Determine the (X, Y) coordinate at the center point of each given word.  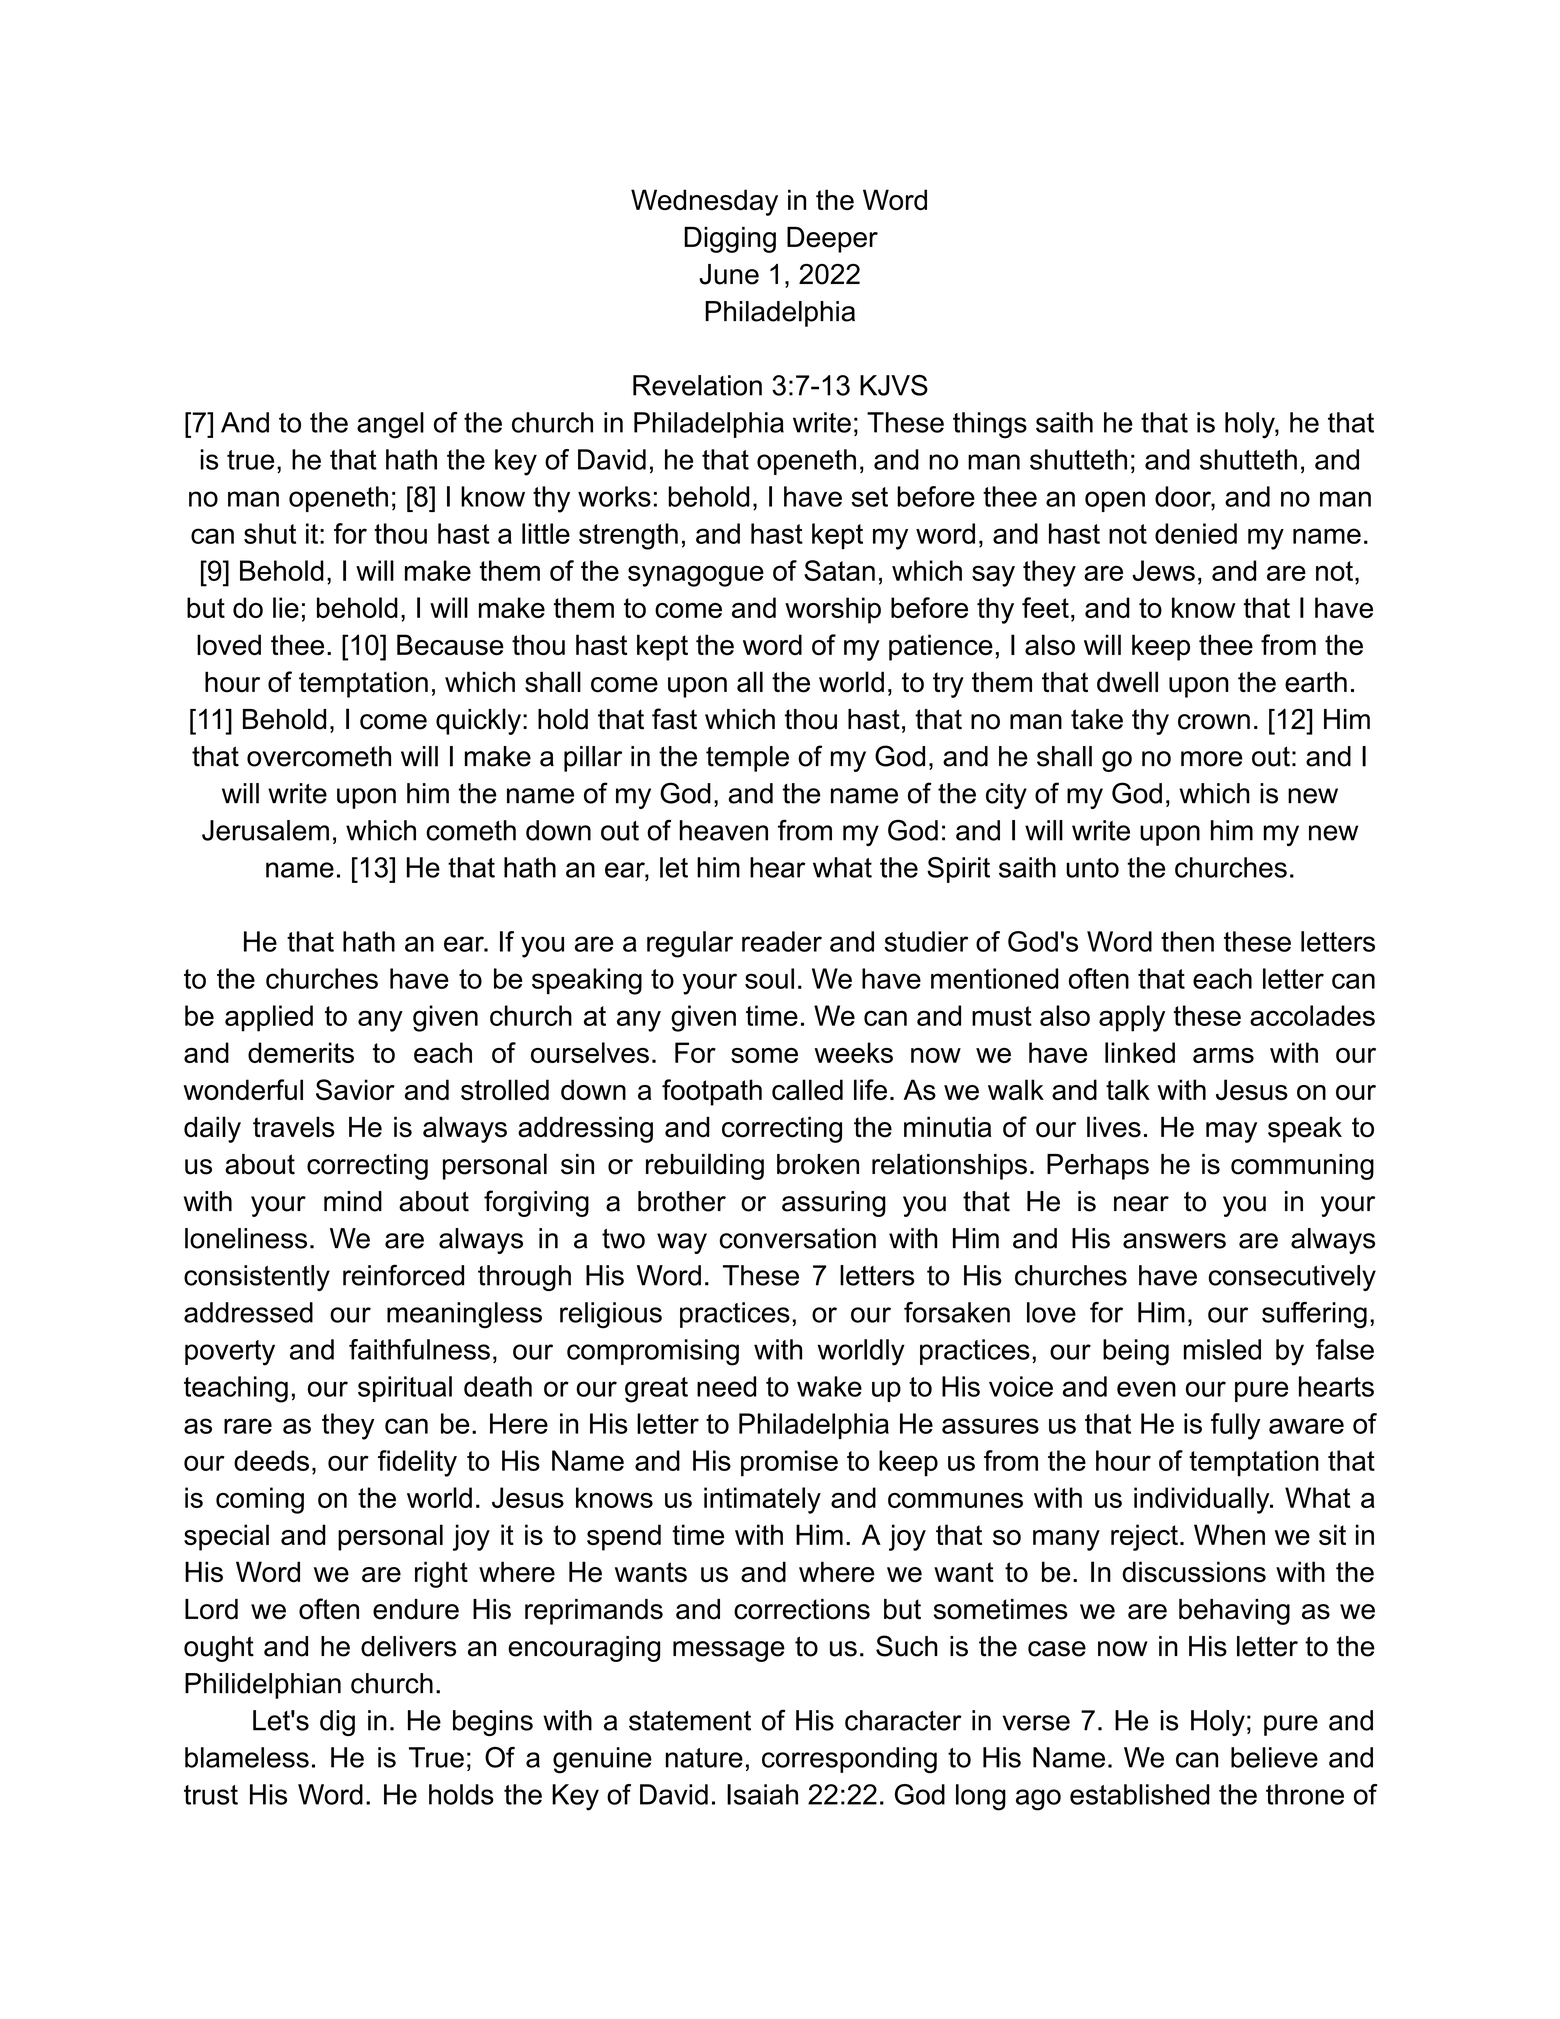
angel (390, 425)
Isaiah (762, 1794)
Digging (730, 240)
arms (1223, 1055)
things (990, 425)
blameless (247, 1757)
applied (269, 1018)
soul (769, 978)
